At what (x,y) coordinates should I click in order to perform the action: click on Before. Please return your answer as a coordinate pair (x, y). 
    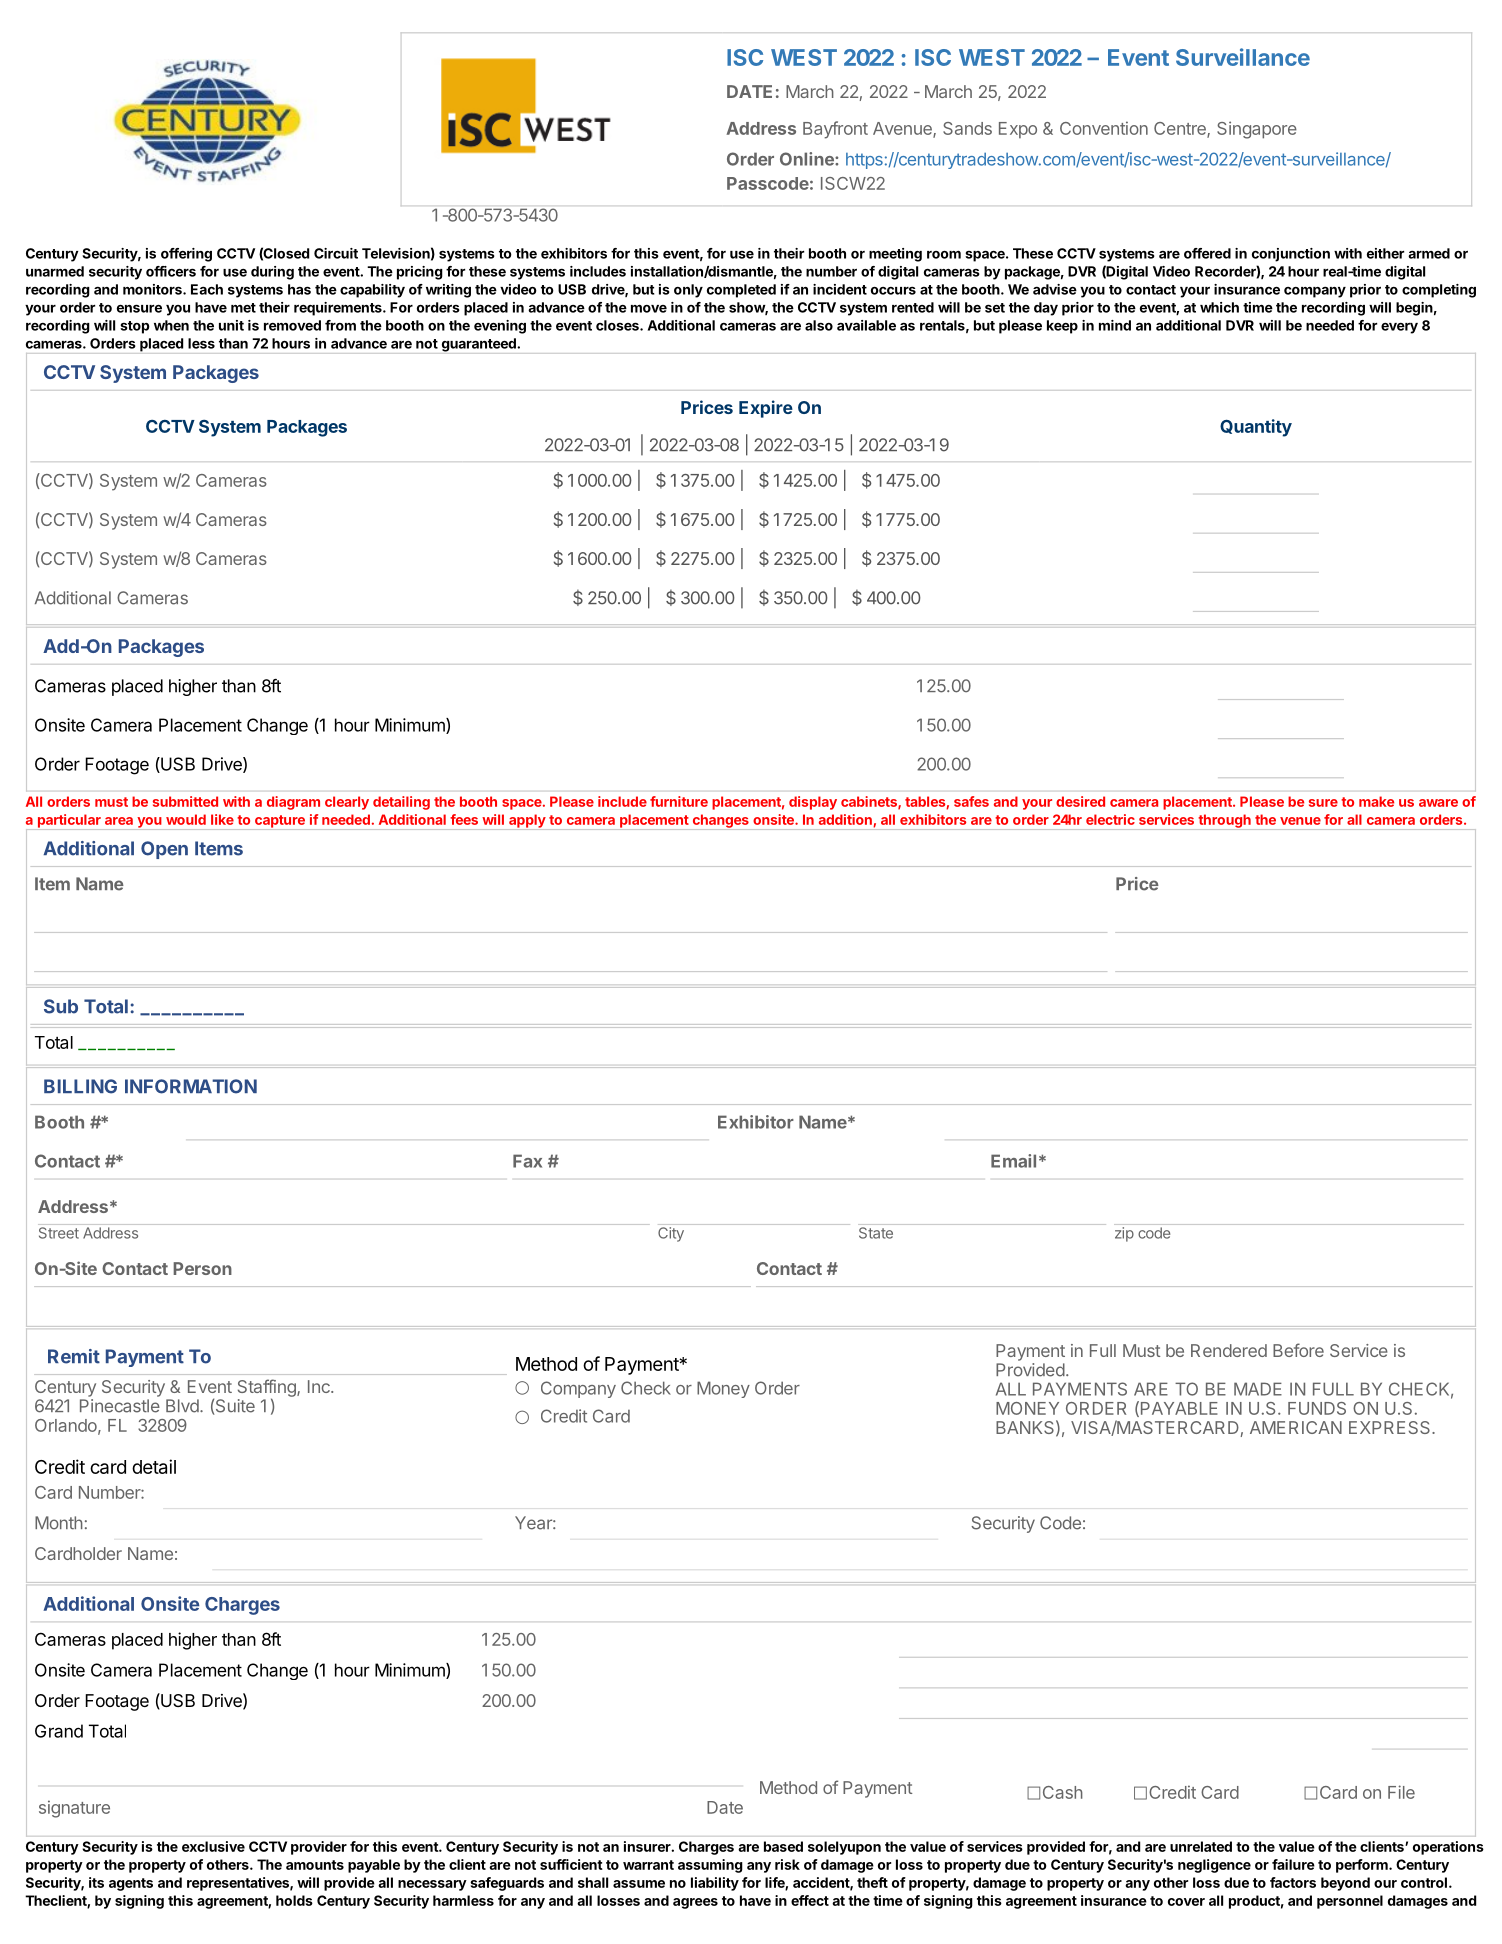
    Looking at the image, I should click on (1298, 1350).
